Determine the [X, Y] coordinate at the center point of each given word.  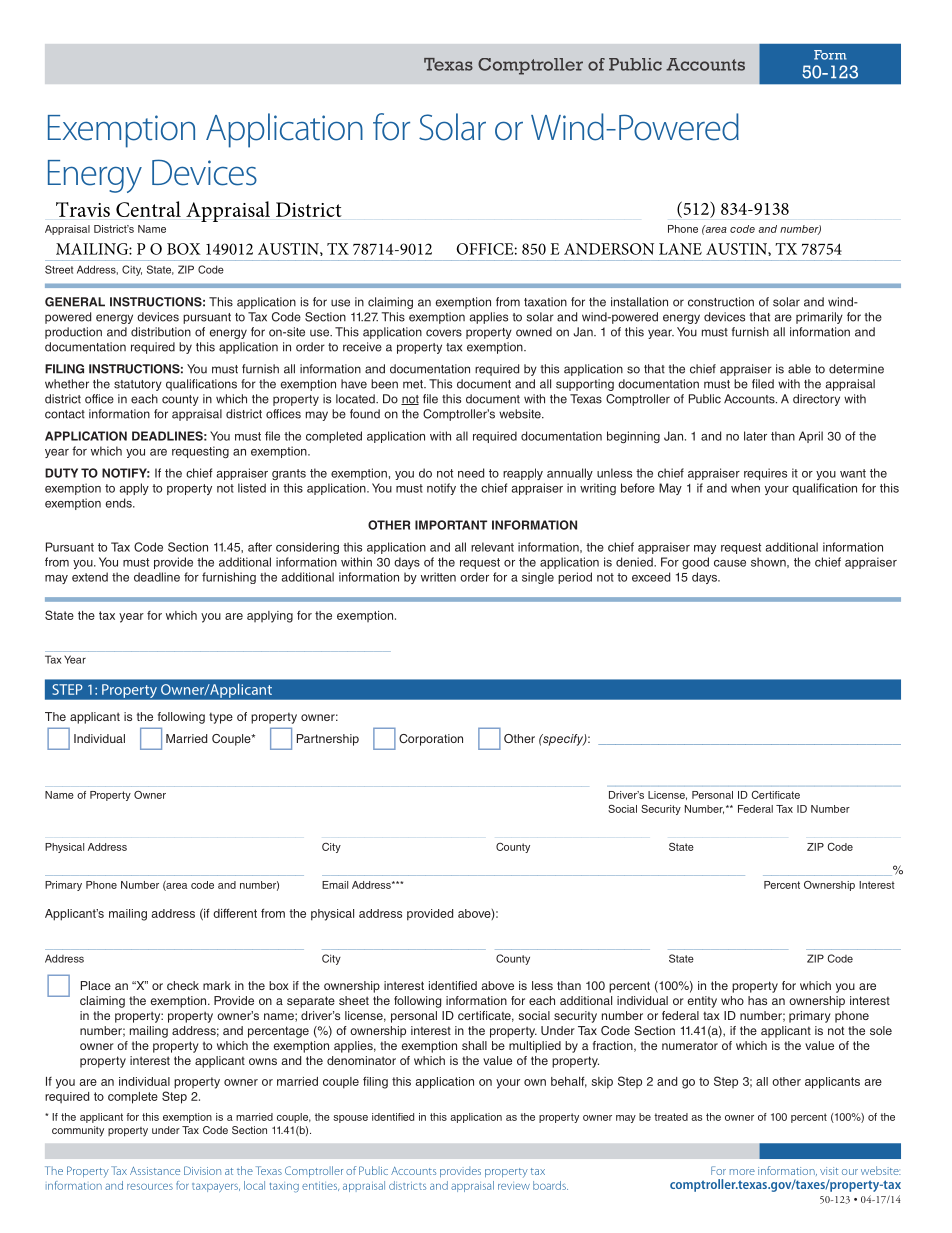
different [235, 913]
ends [120, 503]
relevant [492, 547]
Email [335, 885]
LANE [680, 249]
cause [730, 563]
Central [148, 209]
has [757, 1000]
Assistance [155, 1171]
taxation [545, 302]
